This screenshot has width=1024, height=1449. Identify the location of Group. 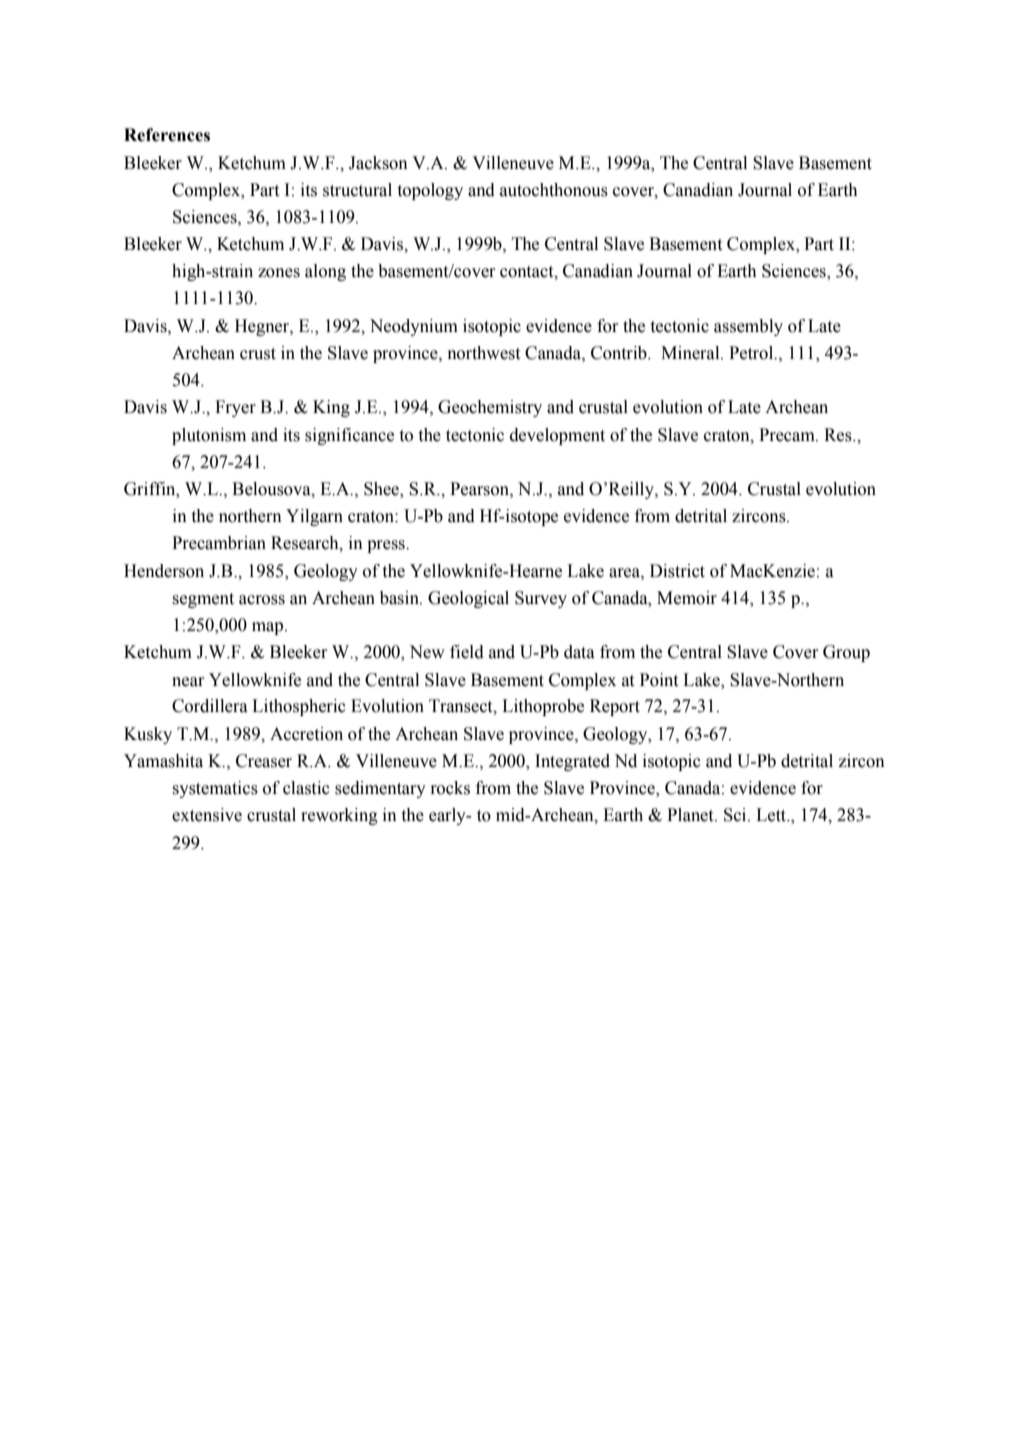
(846, 653).
